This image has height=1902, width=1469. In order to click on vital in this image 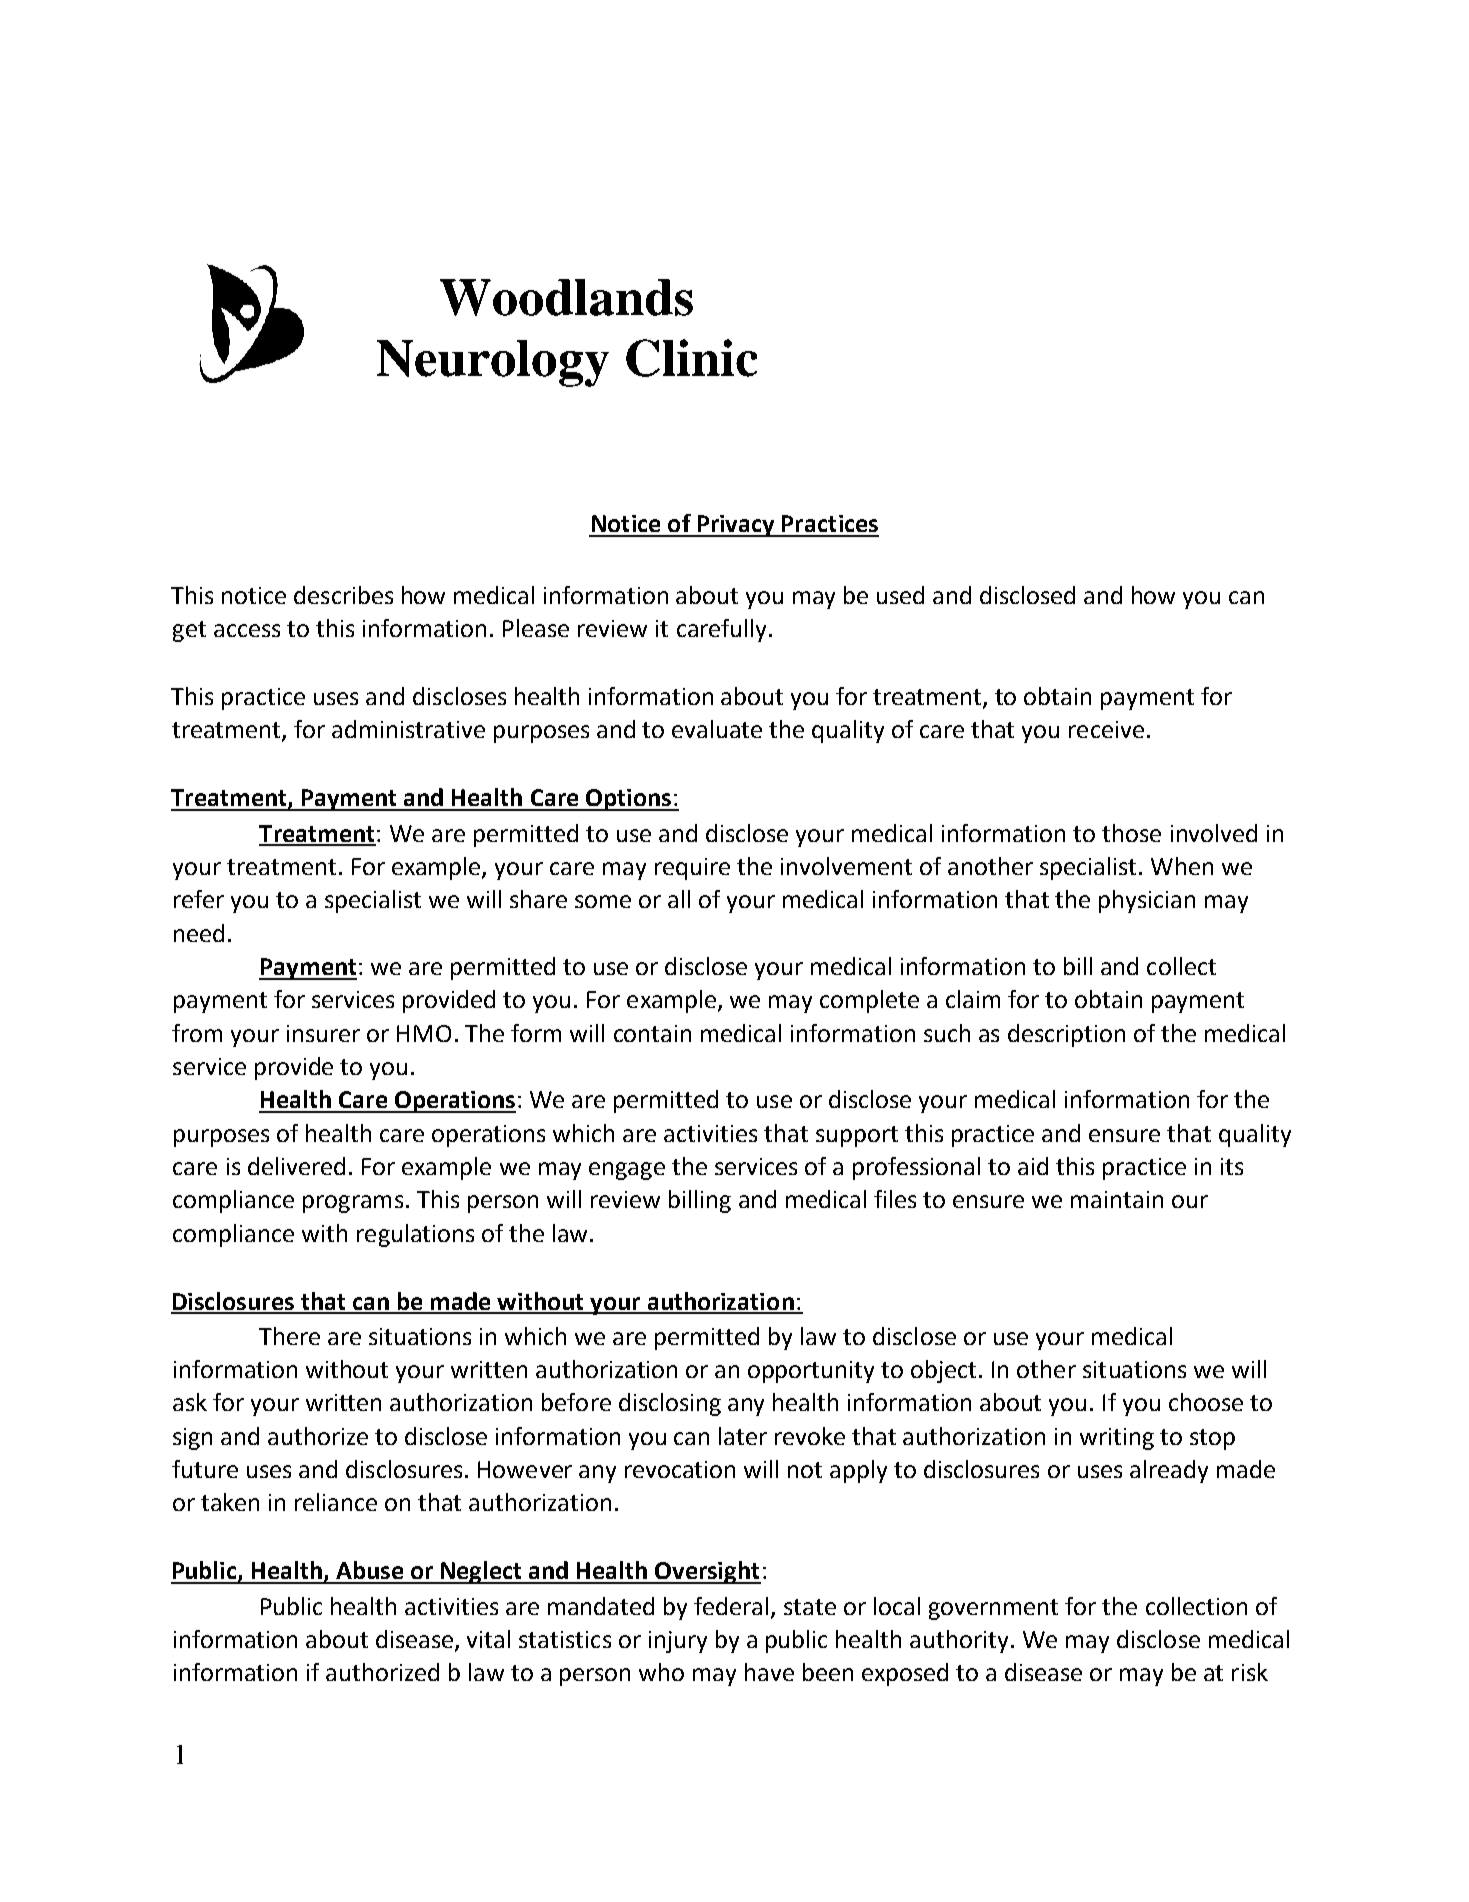, I will do `click(488, 1639)`.
